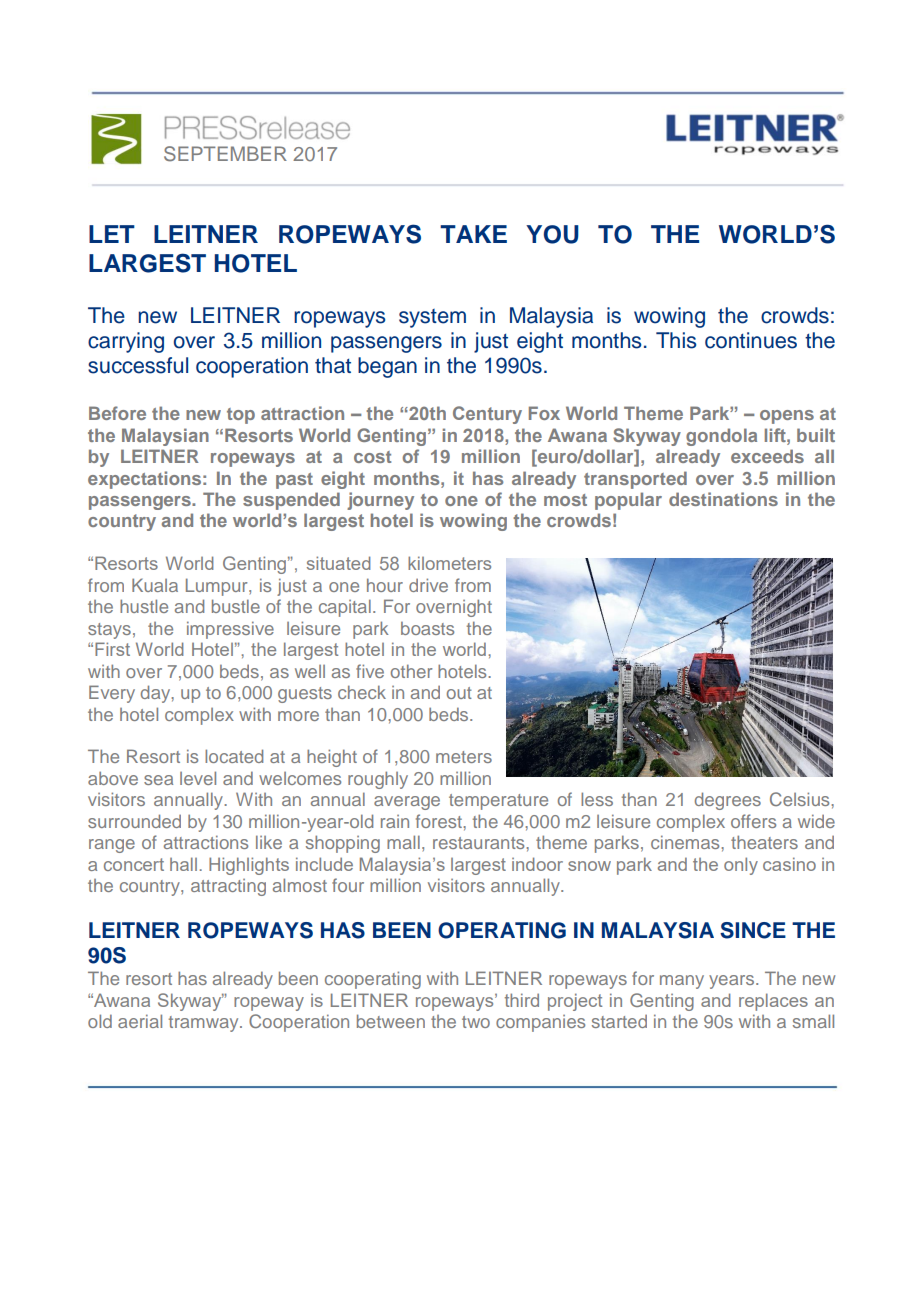 This screenshot has height=1309, width=924. Describe the element at coordinates (552, 234) in the screenshot. I see `YOU` at that location.
